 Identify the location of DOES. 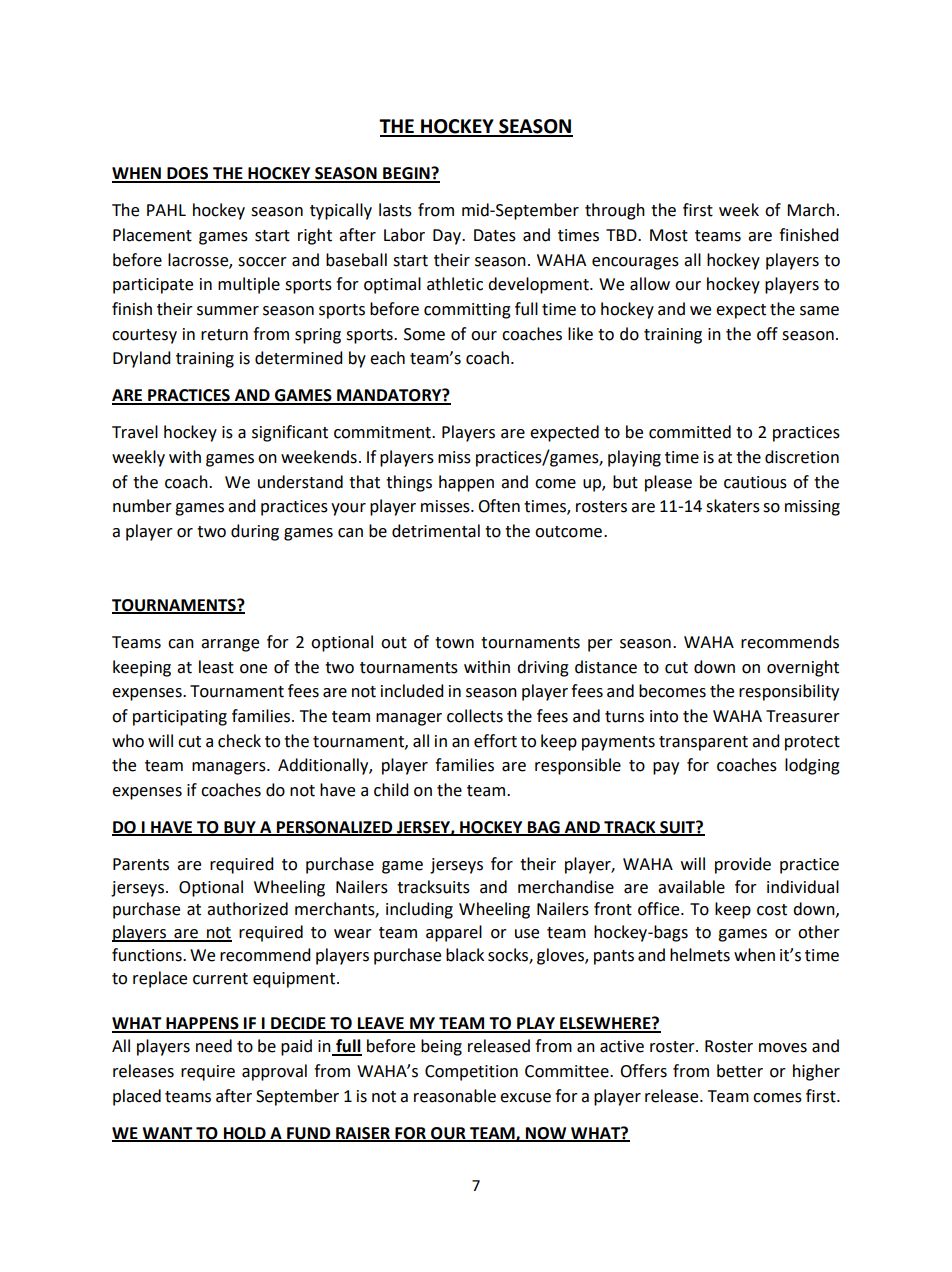
(188, 174).
